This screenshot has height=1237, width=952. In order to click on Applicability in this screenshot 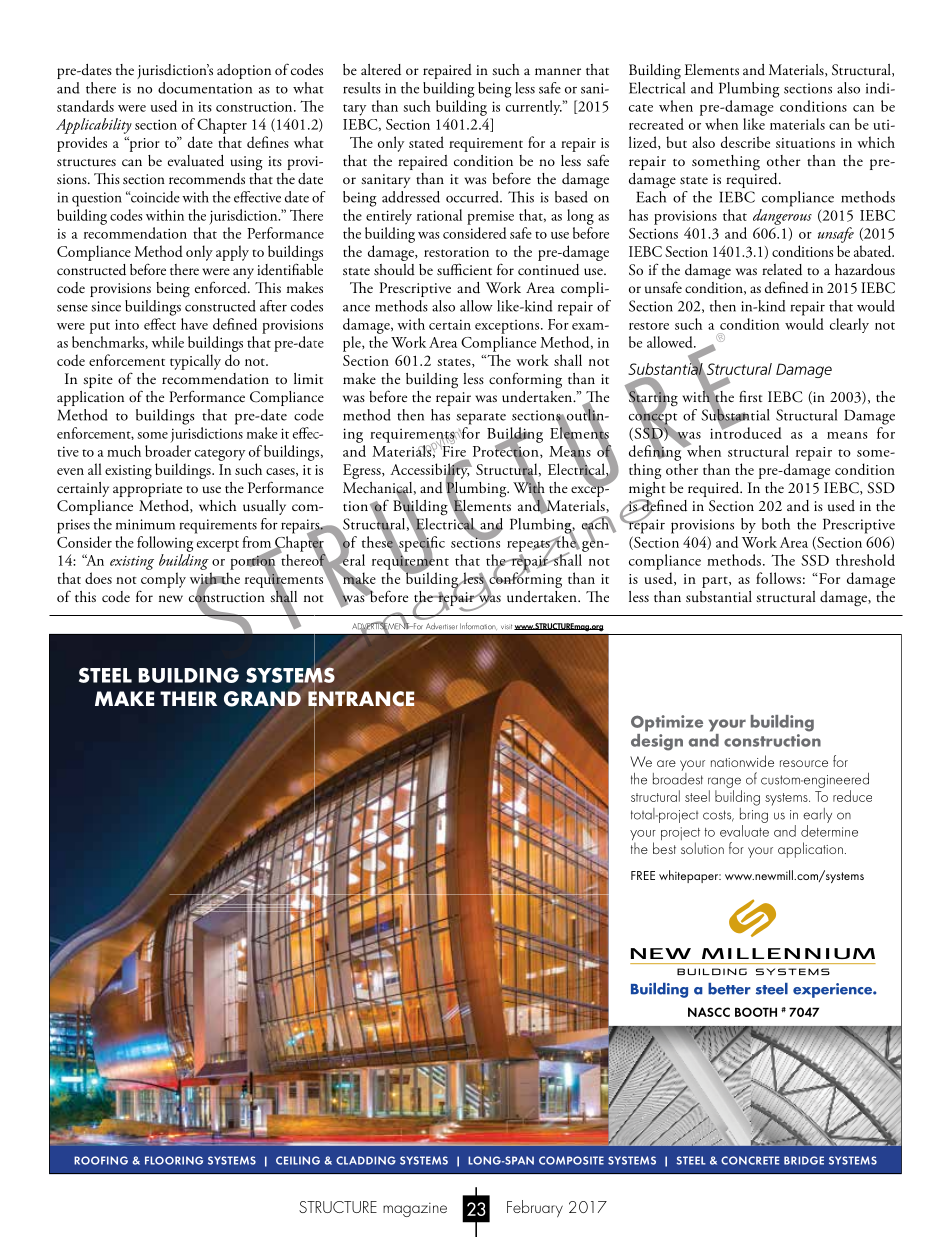, I will do `click(94, 126)`.
